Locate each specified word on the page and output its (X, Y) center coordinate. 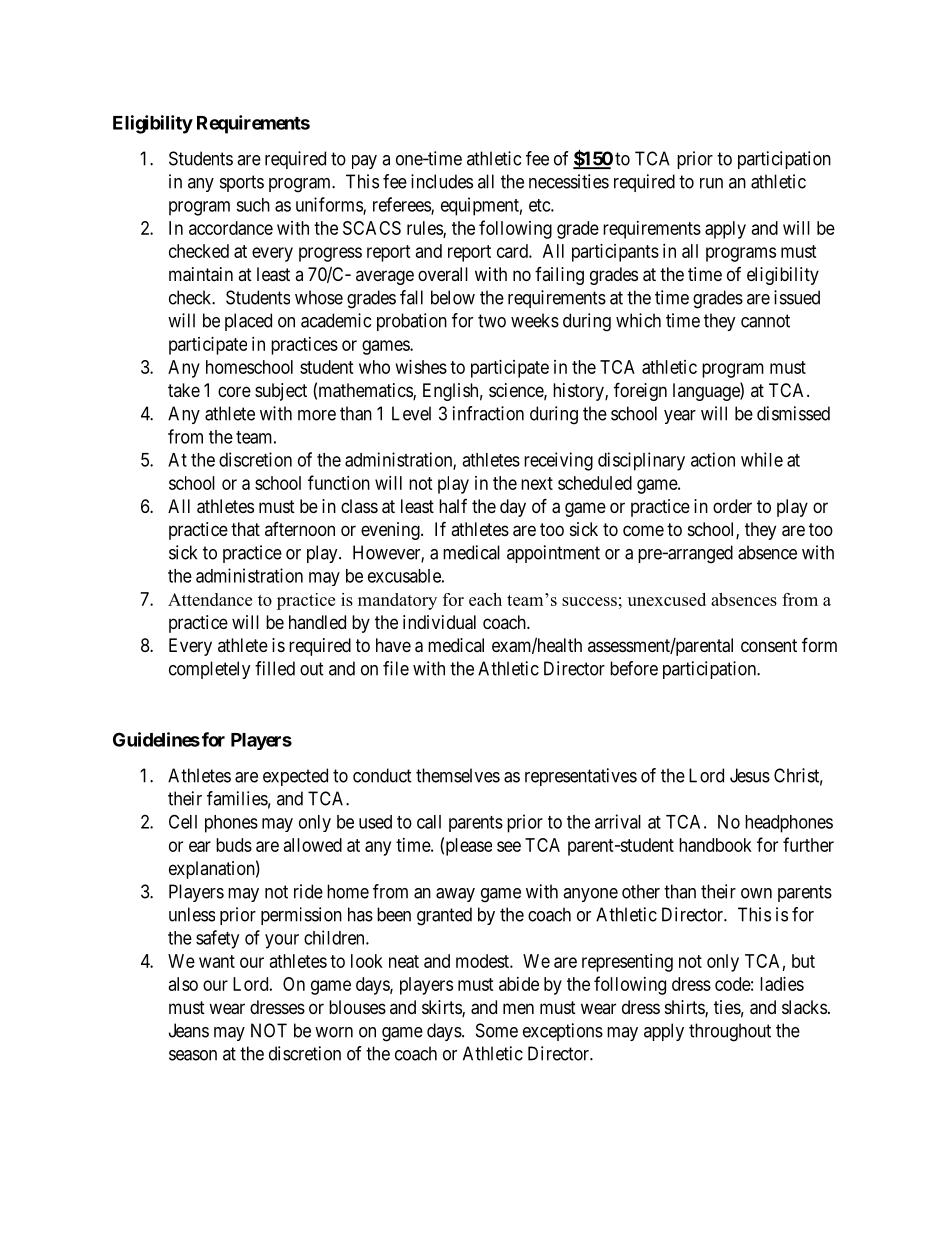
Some (497, 1030)
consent (769, 645)
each (485, 599)
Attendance (210, 599)
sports (242, 183)
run (711, 183)
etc (540, 205)
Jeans (189, 1030)
